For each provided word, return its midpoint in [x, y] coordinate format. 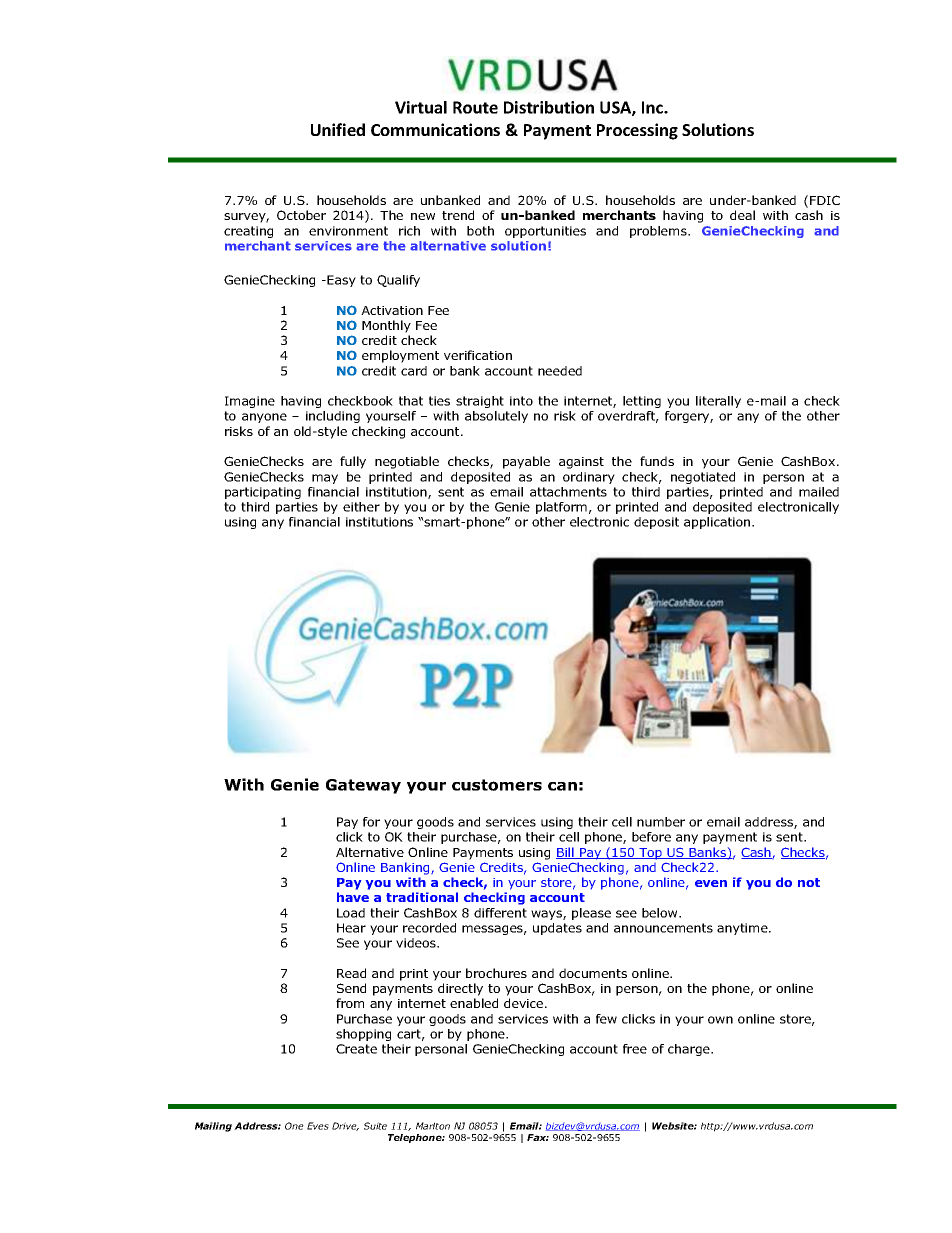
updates [557, 929]
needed [560, 371]
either [361, 507]
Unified [338, 129]
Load [351, 913]
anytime [743, 929]
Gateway [363, 786]
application [718, 523]
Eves [318, 1126]
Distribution [549, 107]
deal [742, 215]
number [661, 822]
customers [497, 785]
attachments [568, 492]
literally [718, 402]
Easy [341, 281]
